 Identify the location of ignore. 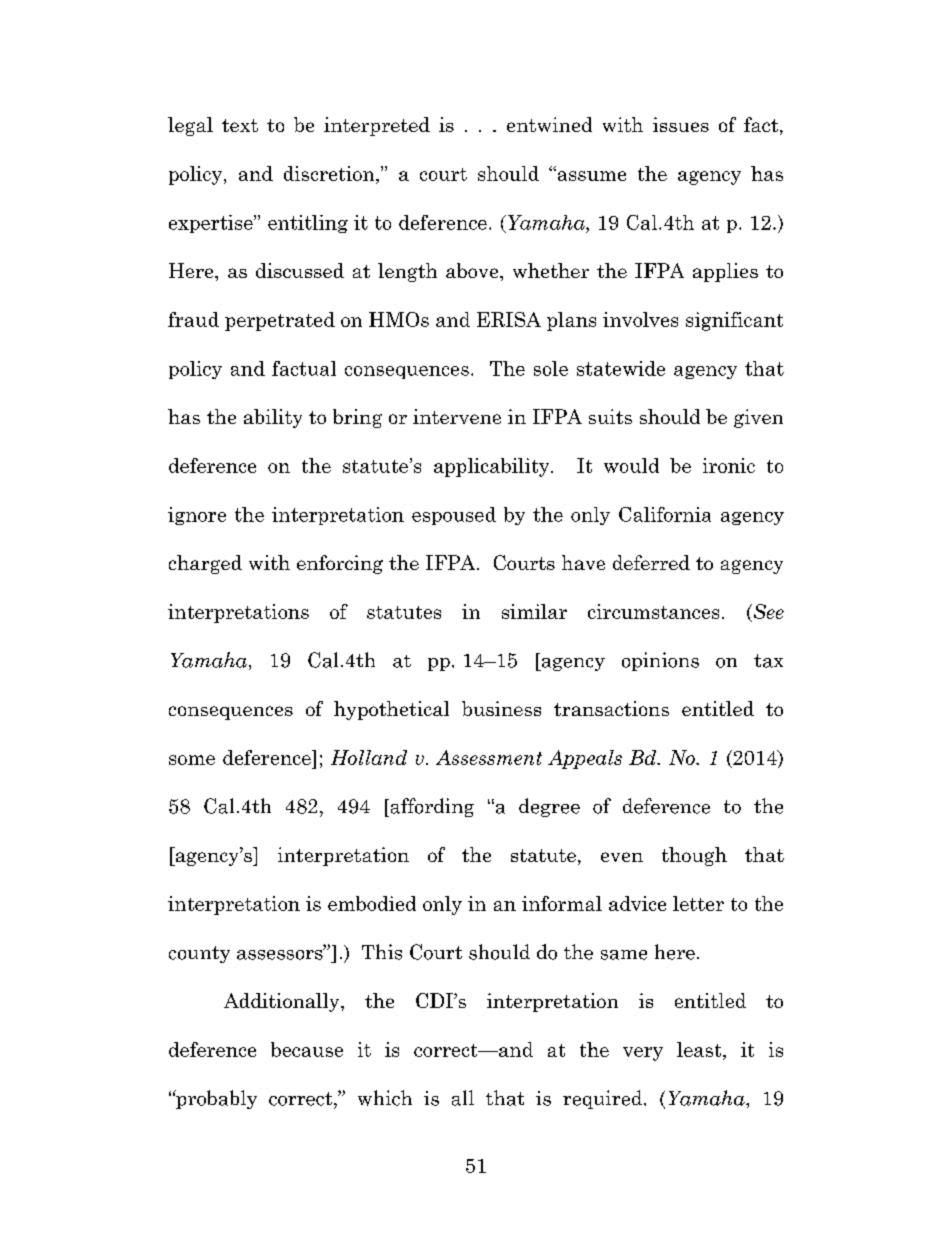
(197, 516).
